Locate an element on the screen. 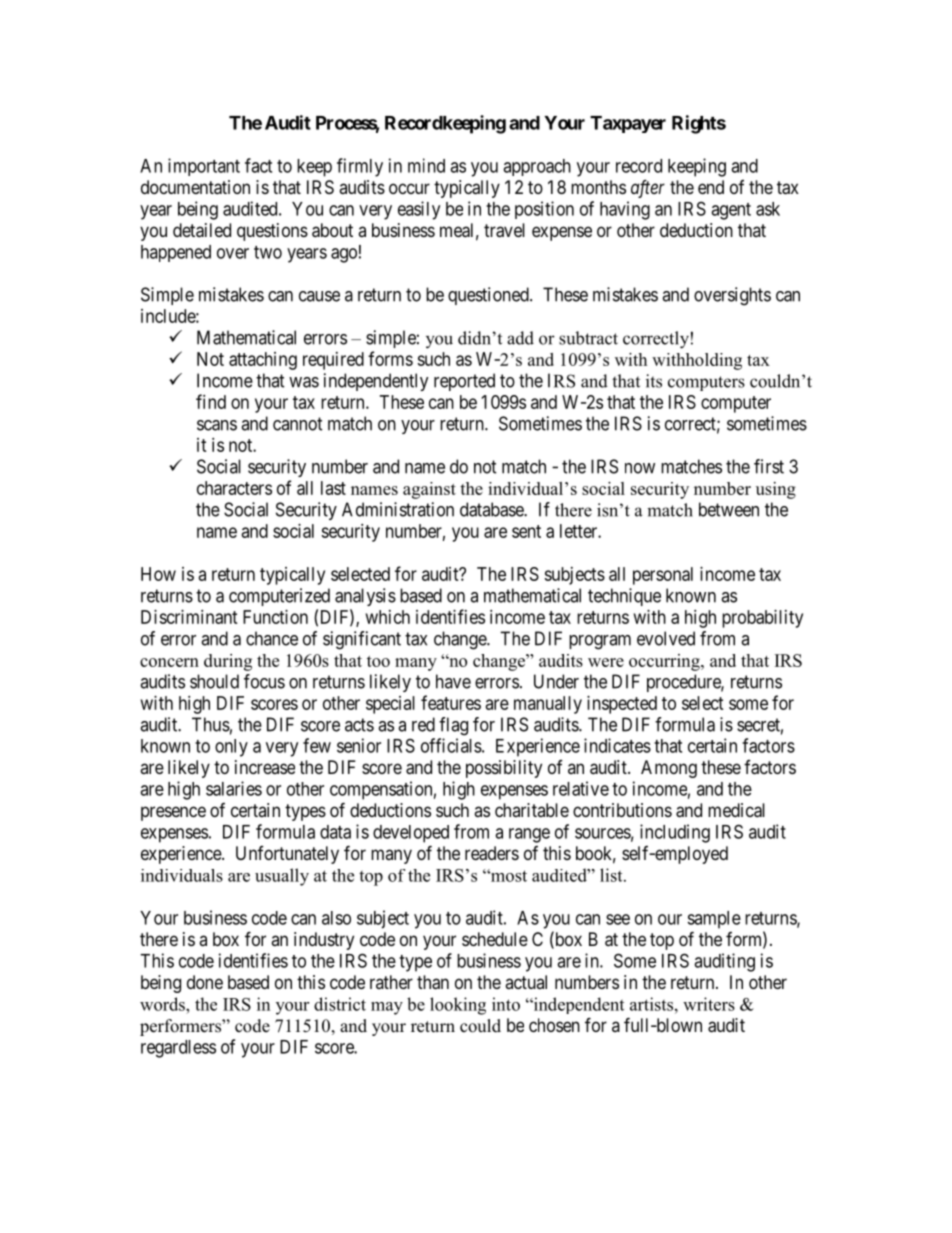 This screenshot has height=1233, width=952. important is located at coordinates (204, 167).
